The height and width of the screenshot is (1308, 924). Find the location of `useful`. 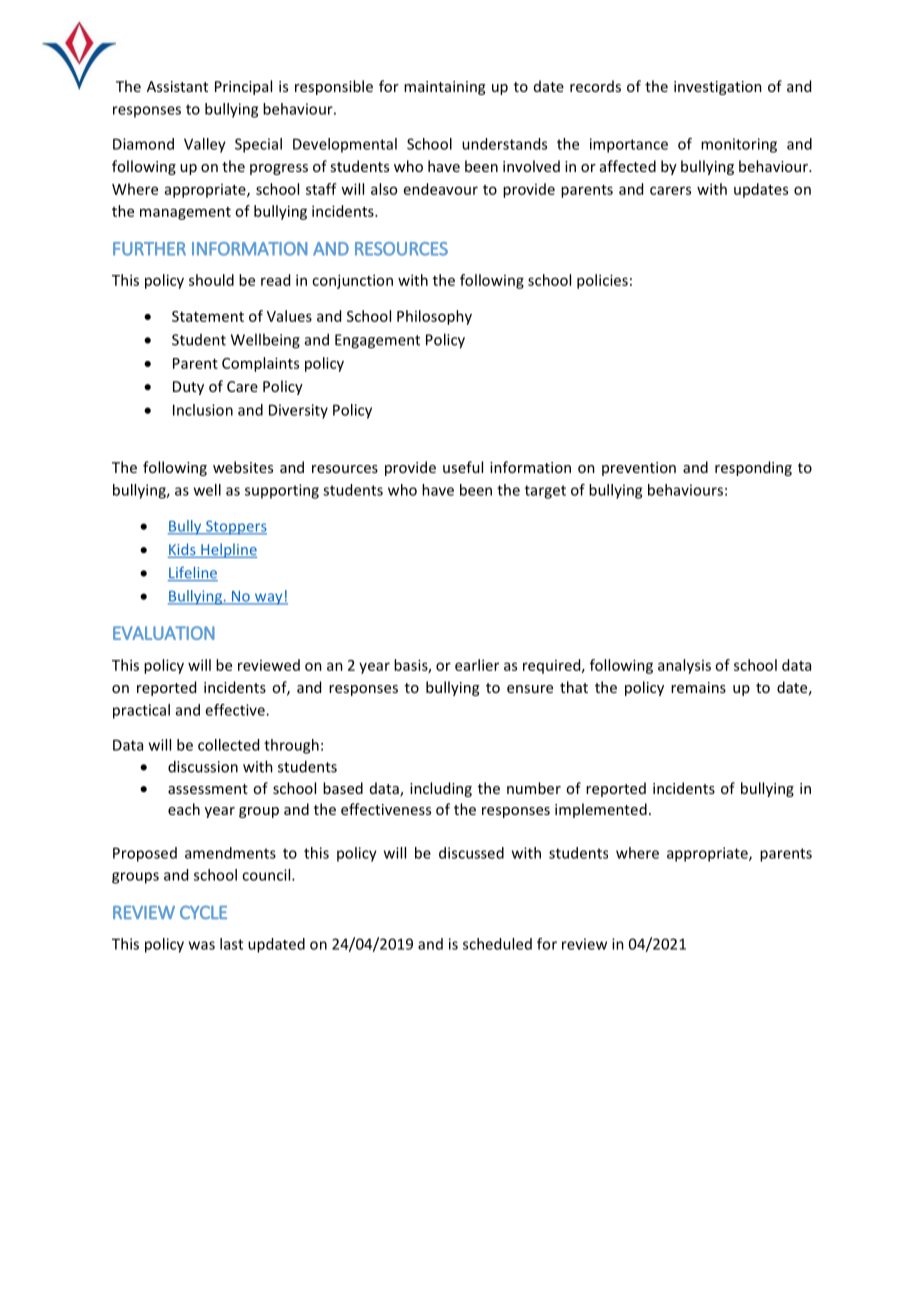

useful is located at coordinates (463, 467).
